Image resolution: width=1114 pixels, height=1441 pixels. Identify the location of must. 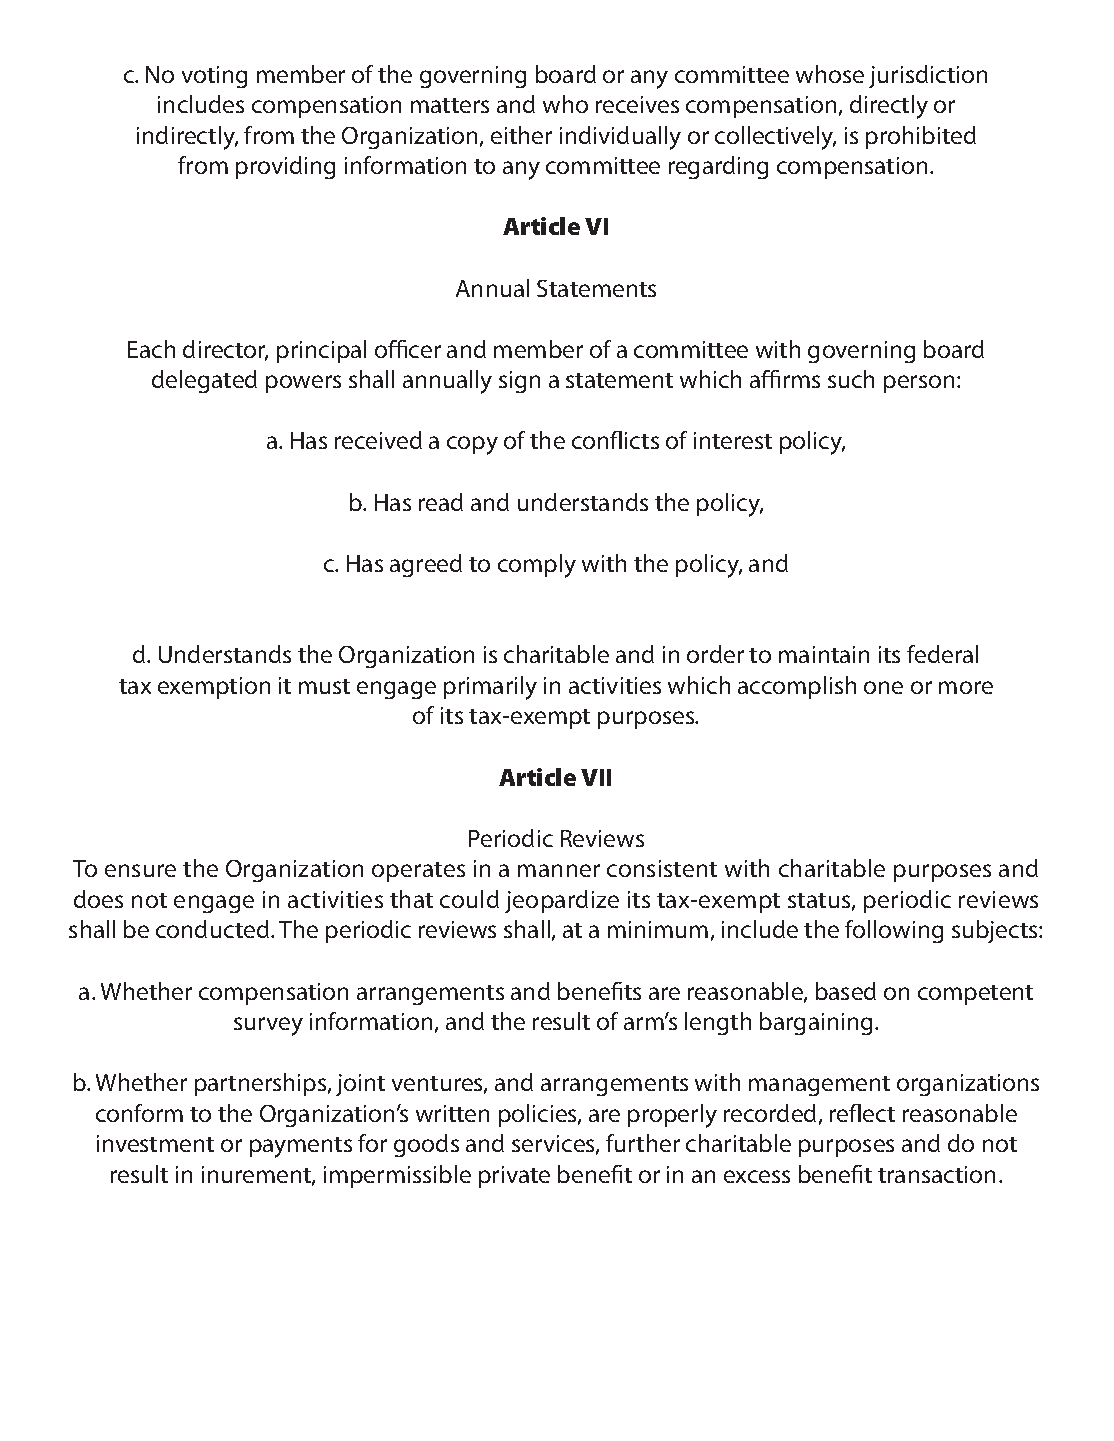
(324, 686).
